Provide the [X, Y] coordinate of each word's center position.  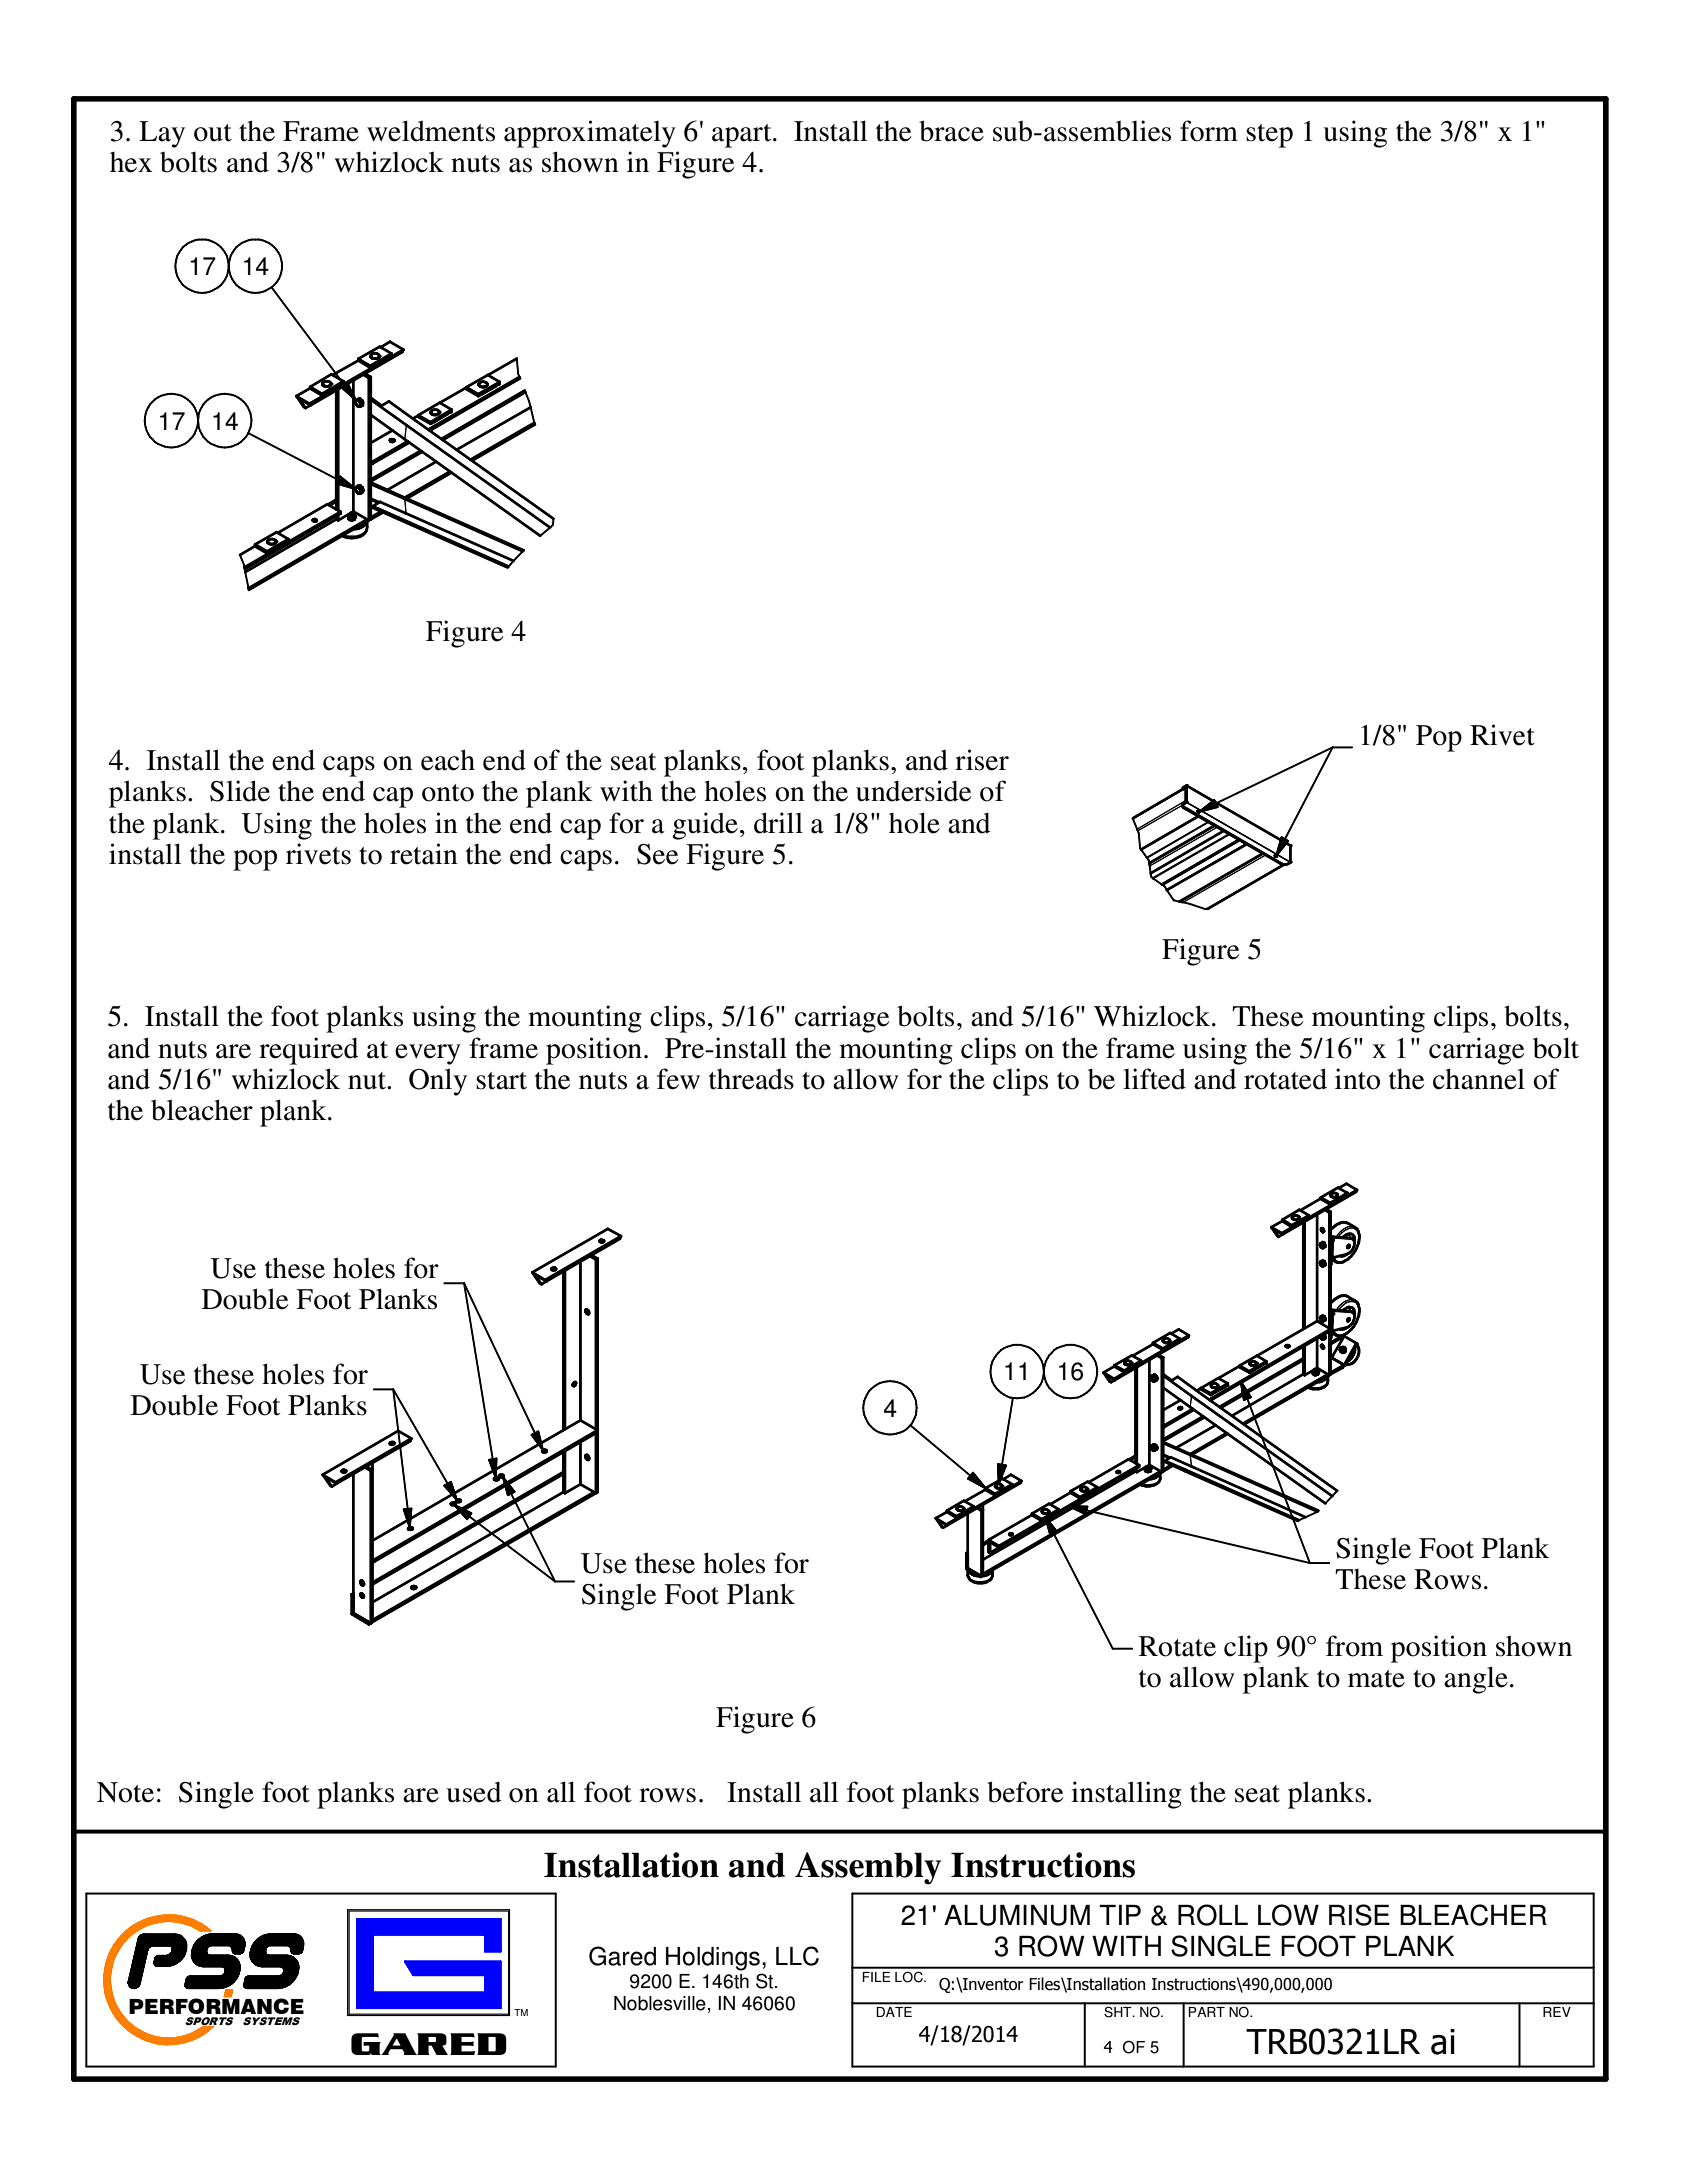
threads [751, 1079]
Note [125, 1792]
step [1269, 136]
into [1357, 1079]
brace [951, 131]
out [213, 133]
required [309, 1051]
